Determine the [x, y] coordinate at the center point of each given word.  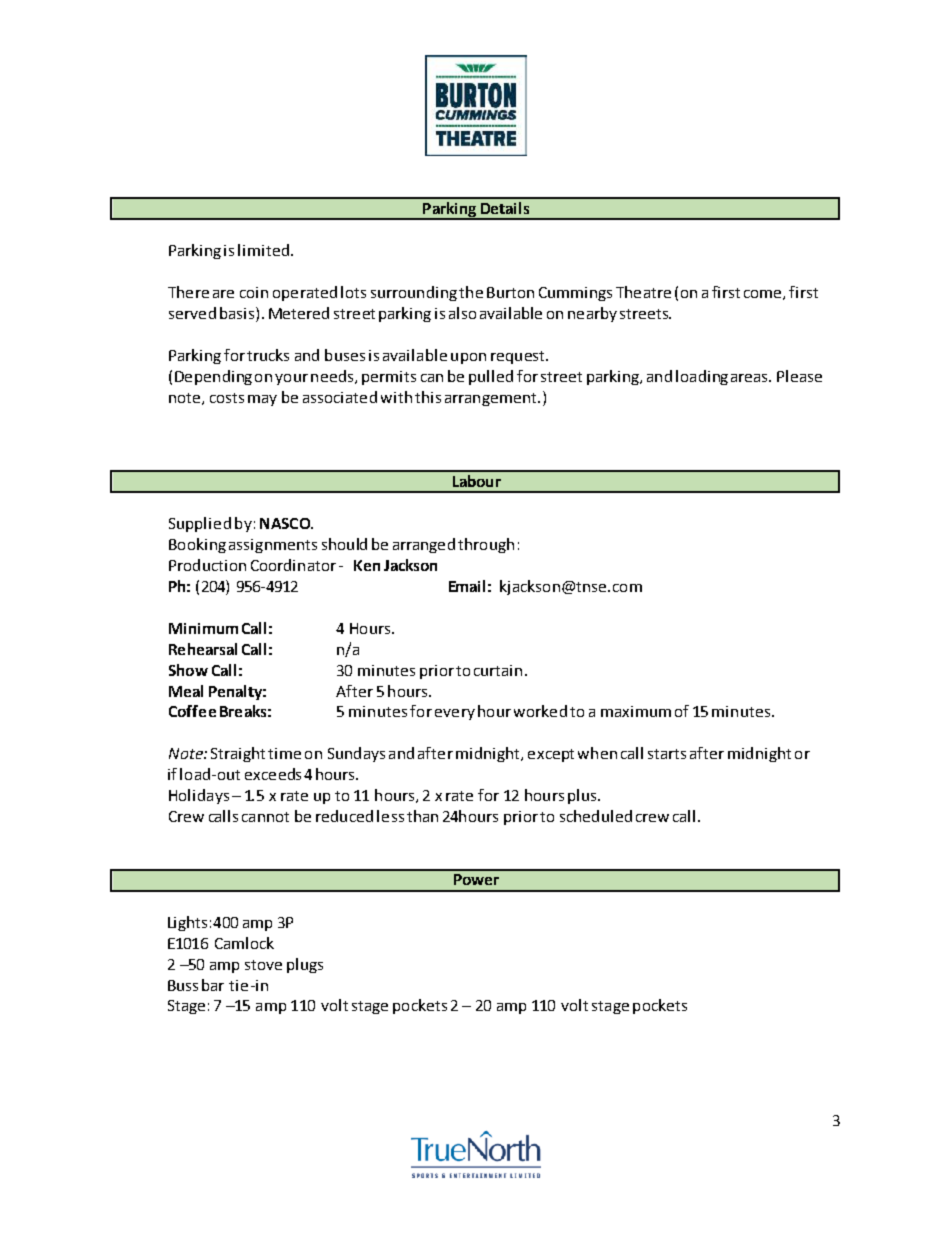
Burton [510, 292]
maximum [636, 711]
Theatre [643, 292]
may [262, 400]
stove [263, 965]
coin [254, 292]
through [486, 545]
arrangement [492, 399]
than [422, 816]
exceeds [273, 774]
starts [667, 754]
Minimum [203, 628]
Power [476, 879]
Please [799, 376]
